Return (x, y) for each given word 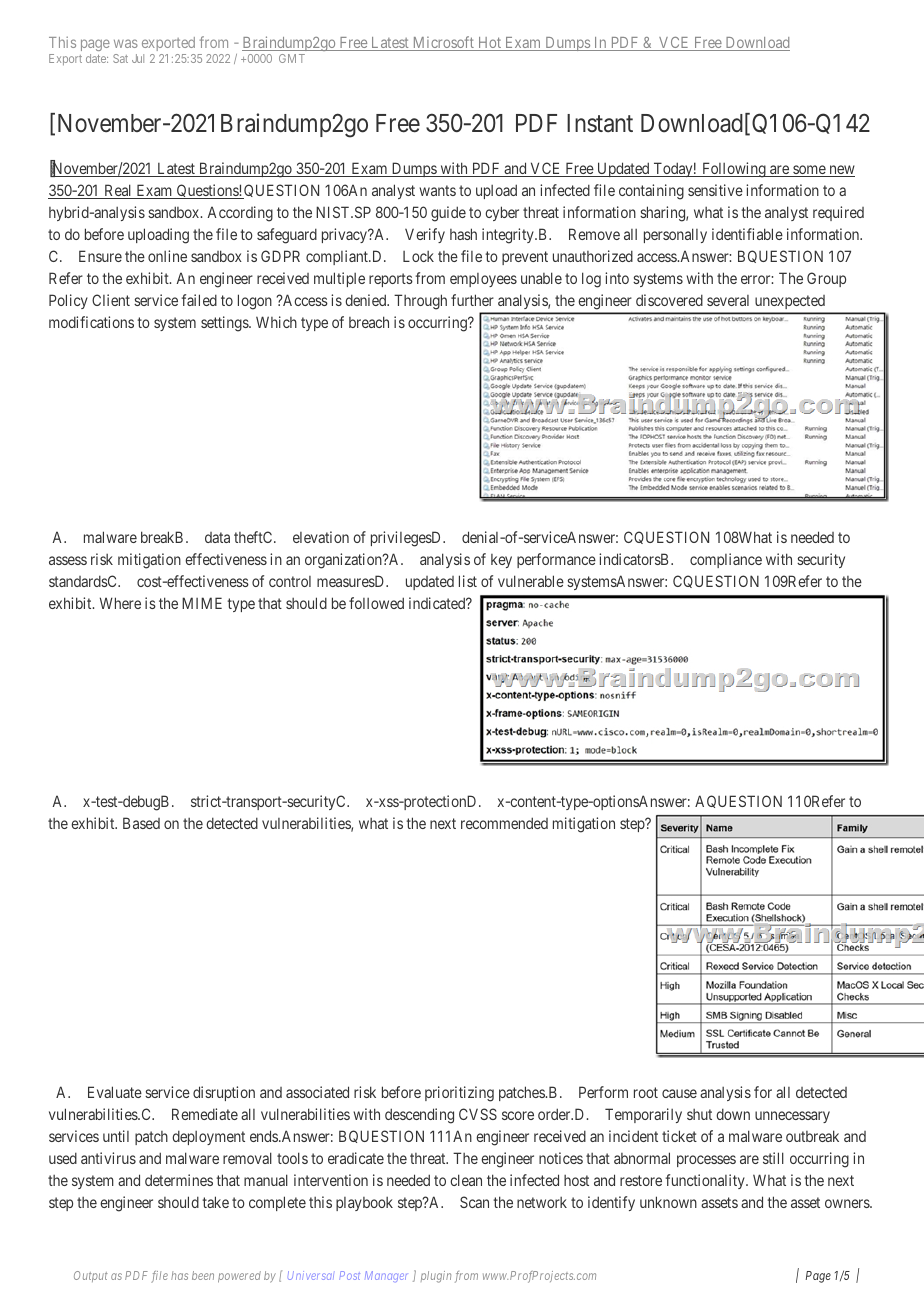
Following (734, 170)
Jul (138, 58)
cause (679, 1093)
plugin (436, 1277)
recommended (504, 823)
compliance (726, 560)
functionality (706, 1181)
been (203, 1275)
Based (141, 823)
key (501, 561)
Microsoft (443, 43)
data (217, 537)
